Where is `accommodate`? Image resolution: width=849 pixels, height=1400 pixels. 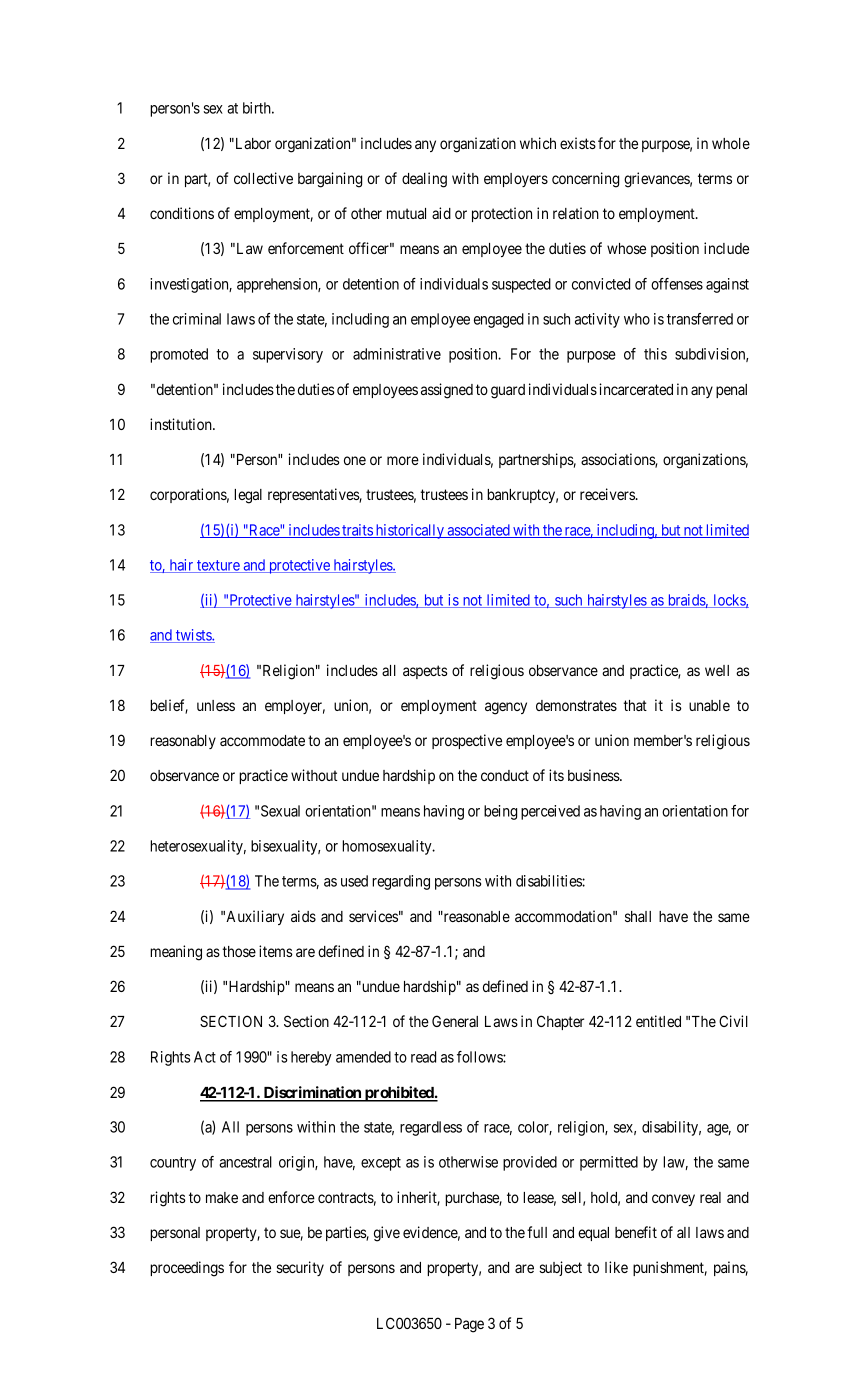
accommodate is located at coordinates (262, 740).
